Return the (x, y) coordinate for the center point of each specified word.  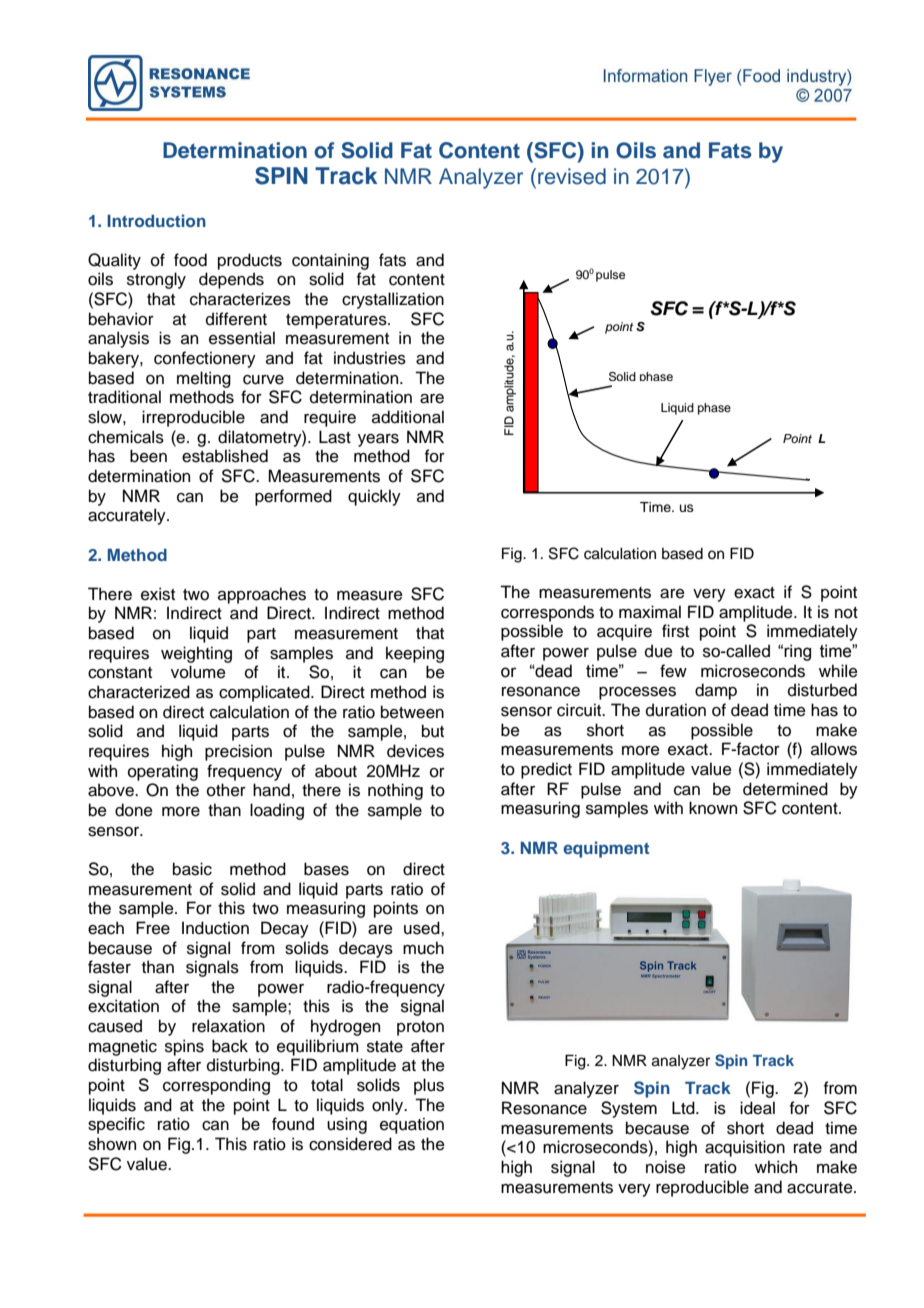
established (225, 456)
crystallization (393, 300)
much (423, 948)
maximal (650, 612)
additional (408, 417)
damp (716, 691)
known (713, 808)
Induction (215, 928)
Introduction (156, 220)
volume (198, 672)
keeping (415, 654)
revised (572, 176)
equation (412, 1125)
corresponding (216, 1086)
